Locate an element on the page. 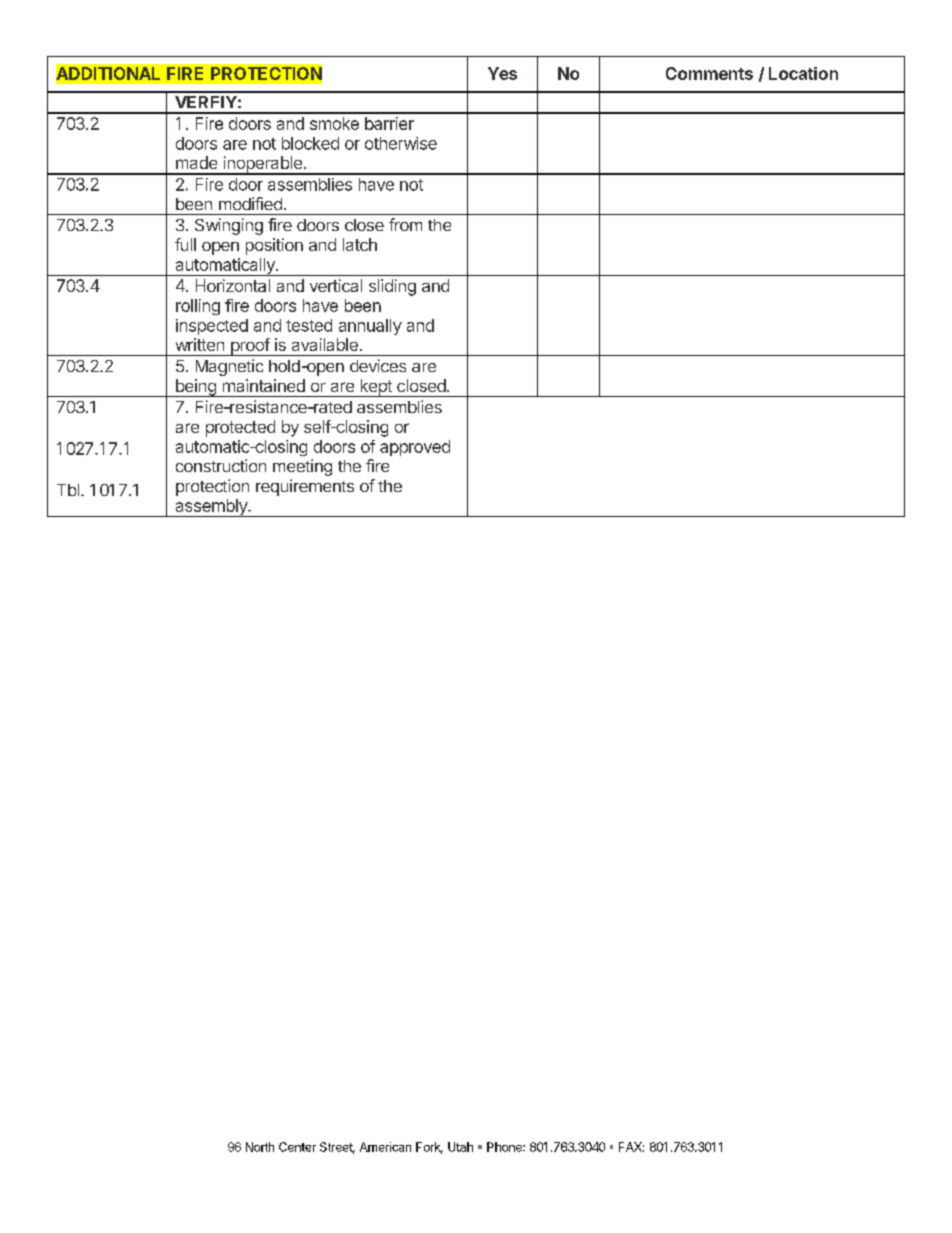  Phone is located at coordinates (505, 1147).
